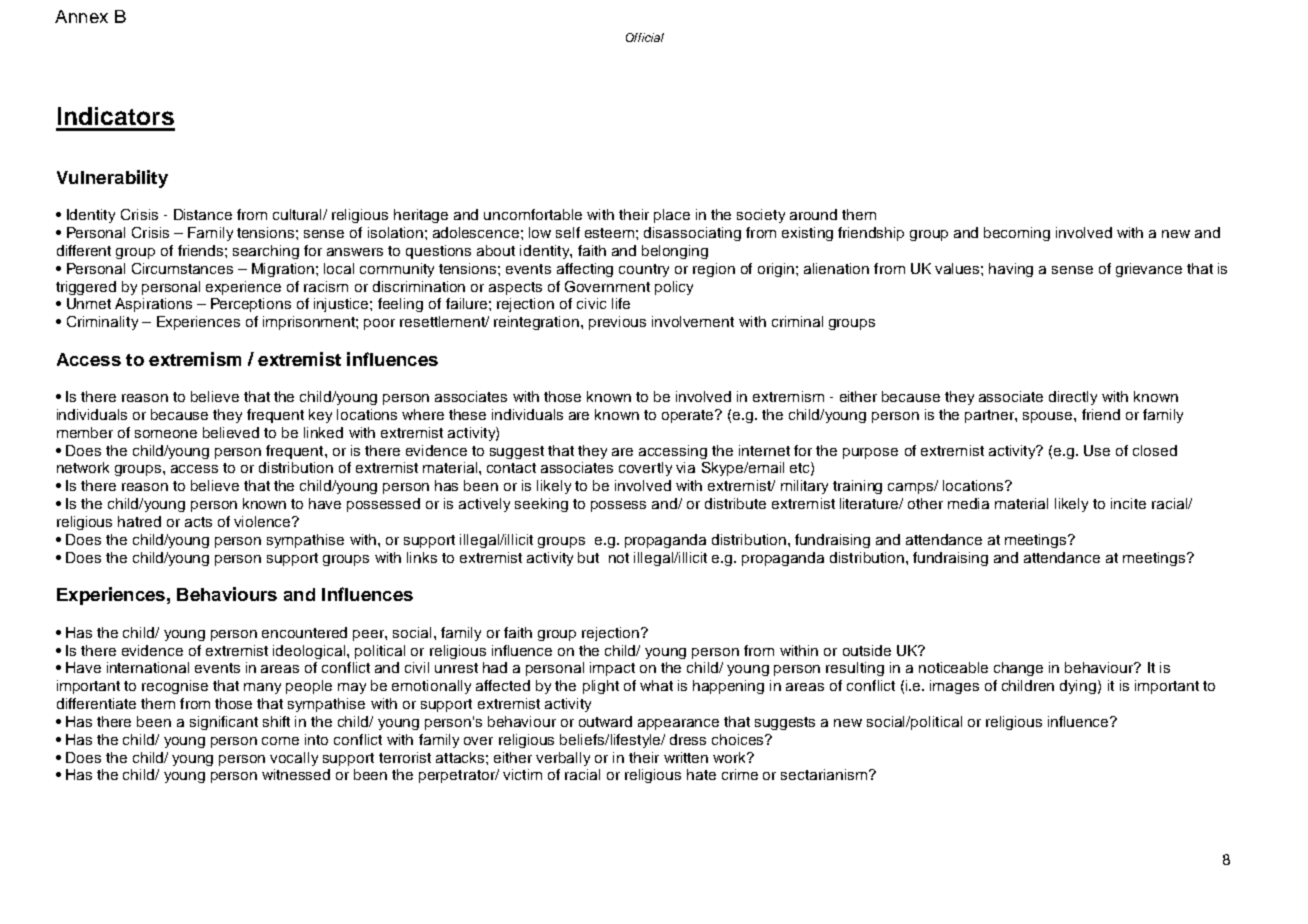 The image size is (1308, 924). Describe the element at coordinates (1073, 398) in the screenshot. I see `directly` at that location.
